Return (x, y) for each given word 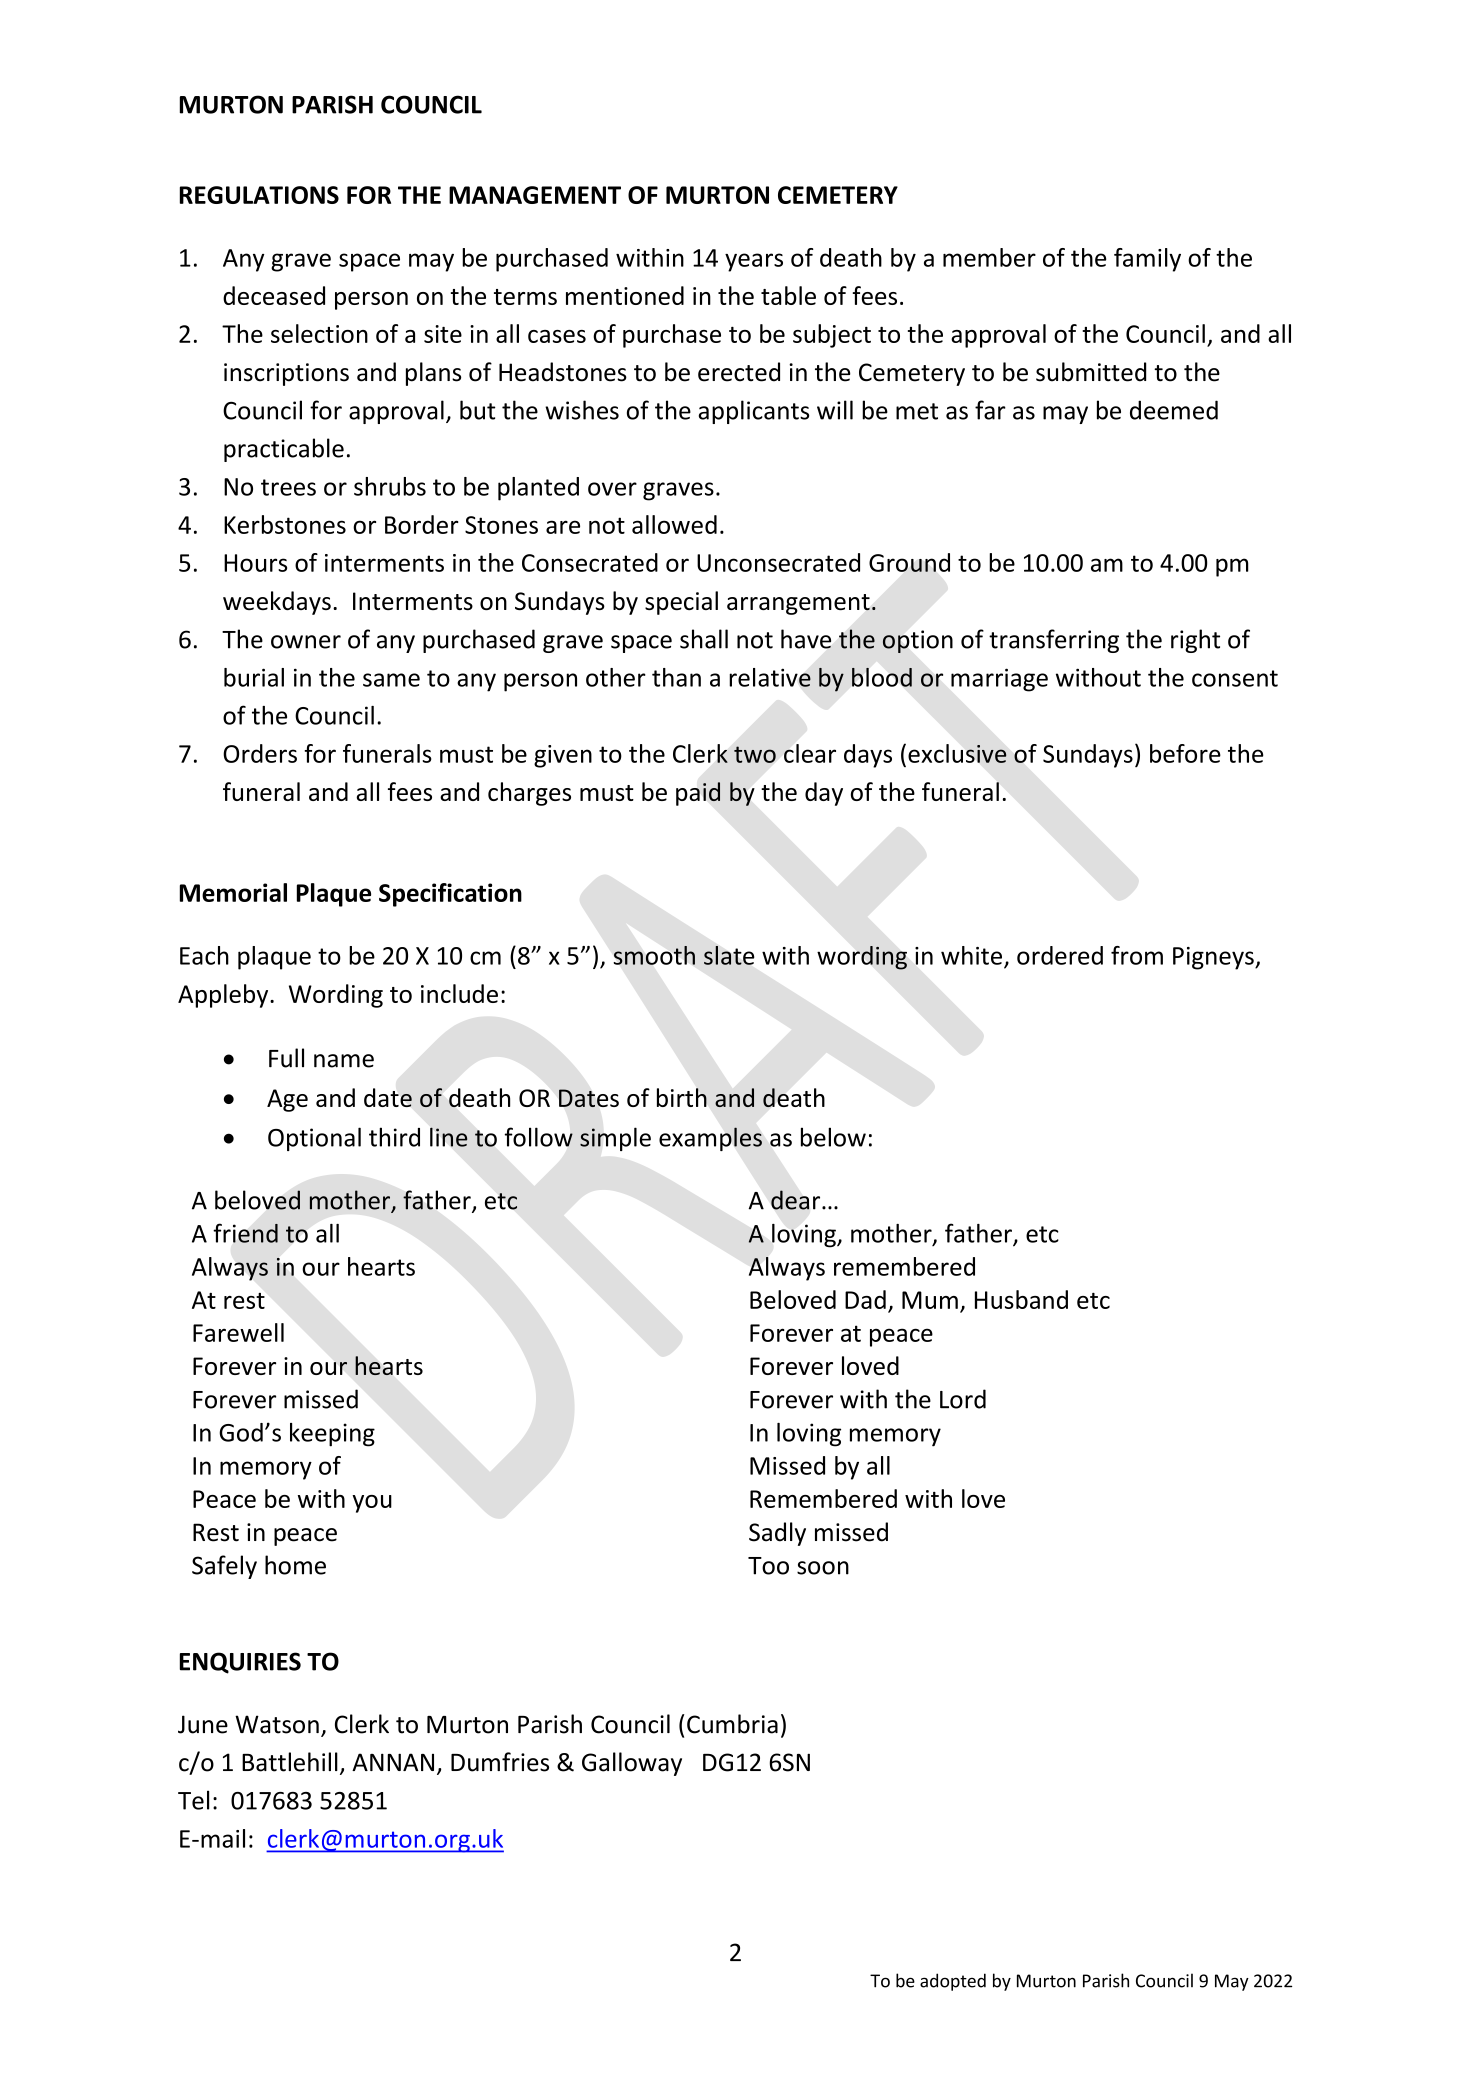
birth (682, 1097)
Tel (193, 1800)
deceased (274, 295)
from (1137, 955)
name (344, 1061)
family (1147, 260)
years (754, 262)
